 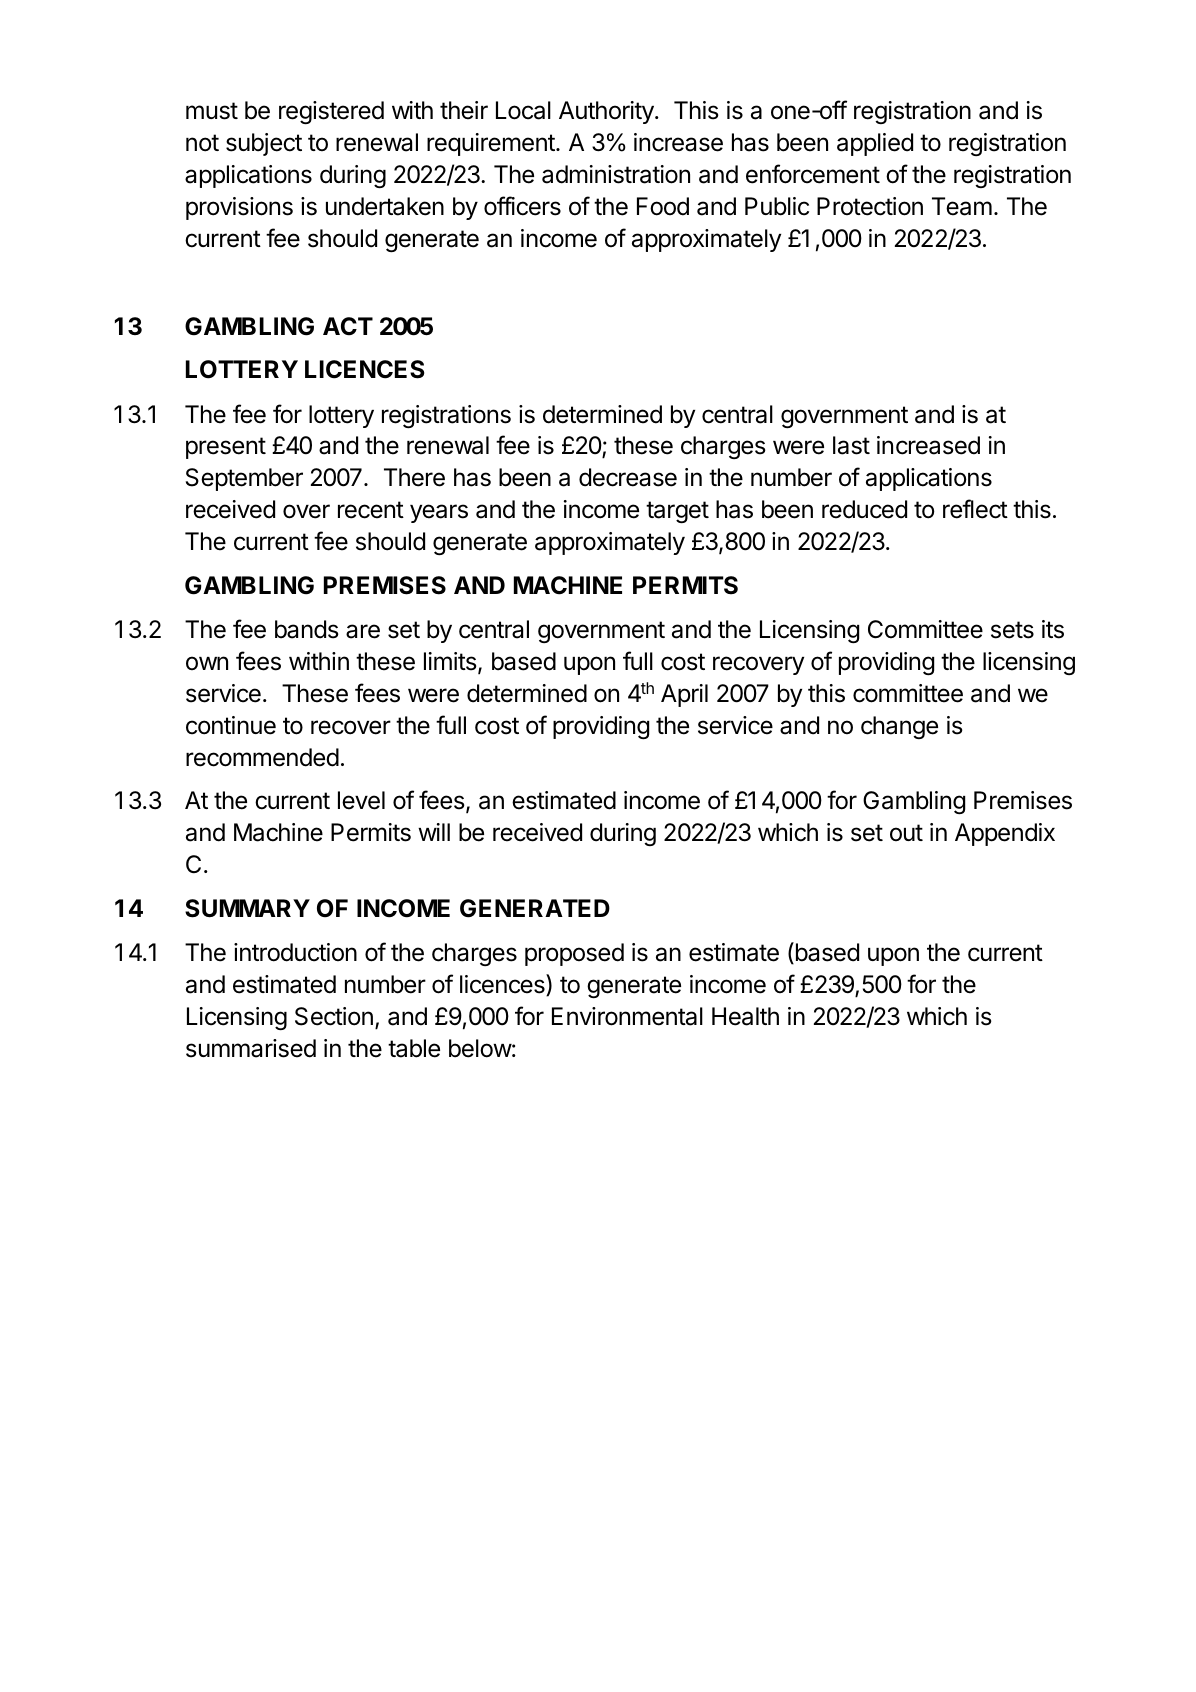 What do you see at coordinates (361, 800) in the document?
I see `level` at bounding box center [361, 800].
